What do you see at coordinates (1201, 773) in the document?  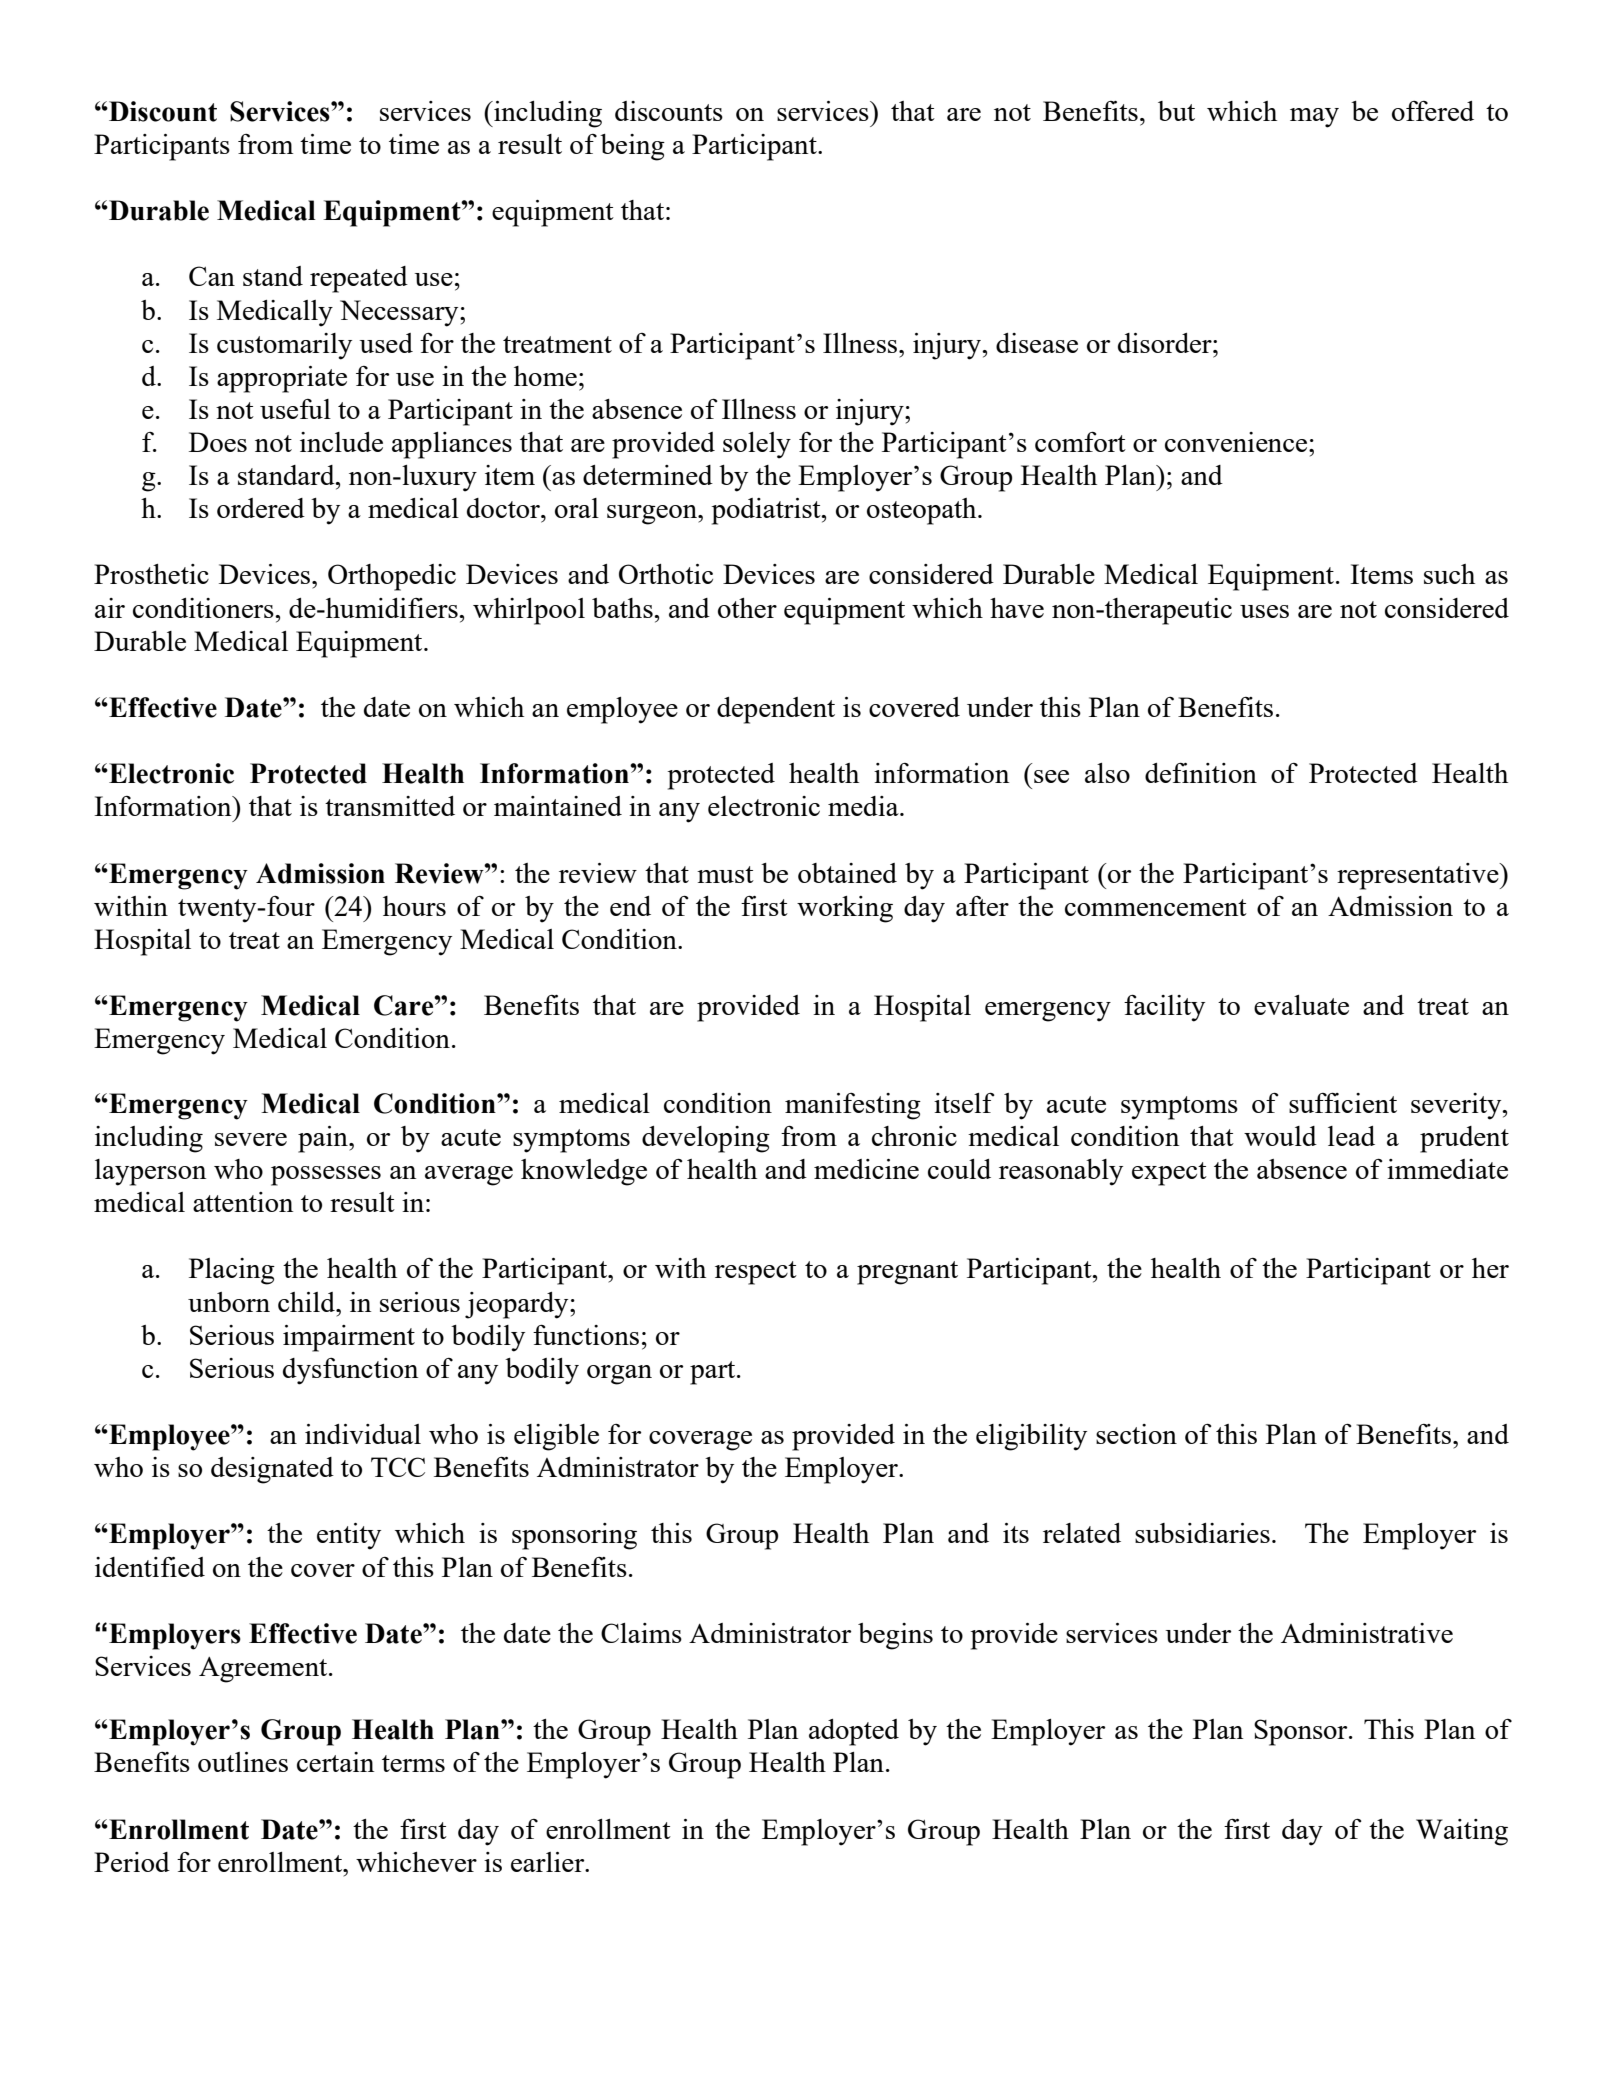 I see `definition` at bounding box center [1201, 773].
